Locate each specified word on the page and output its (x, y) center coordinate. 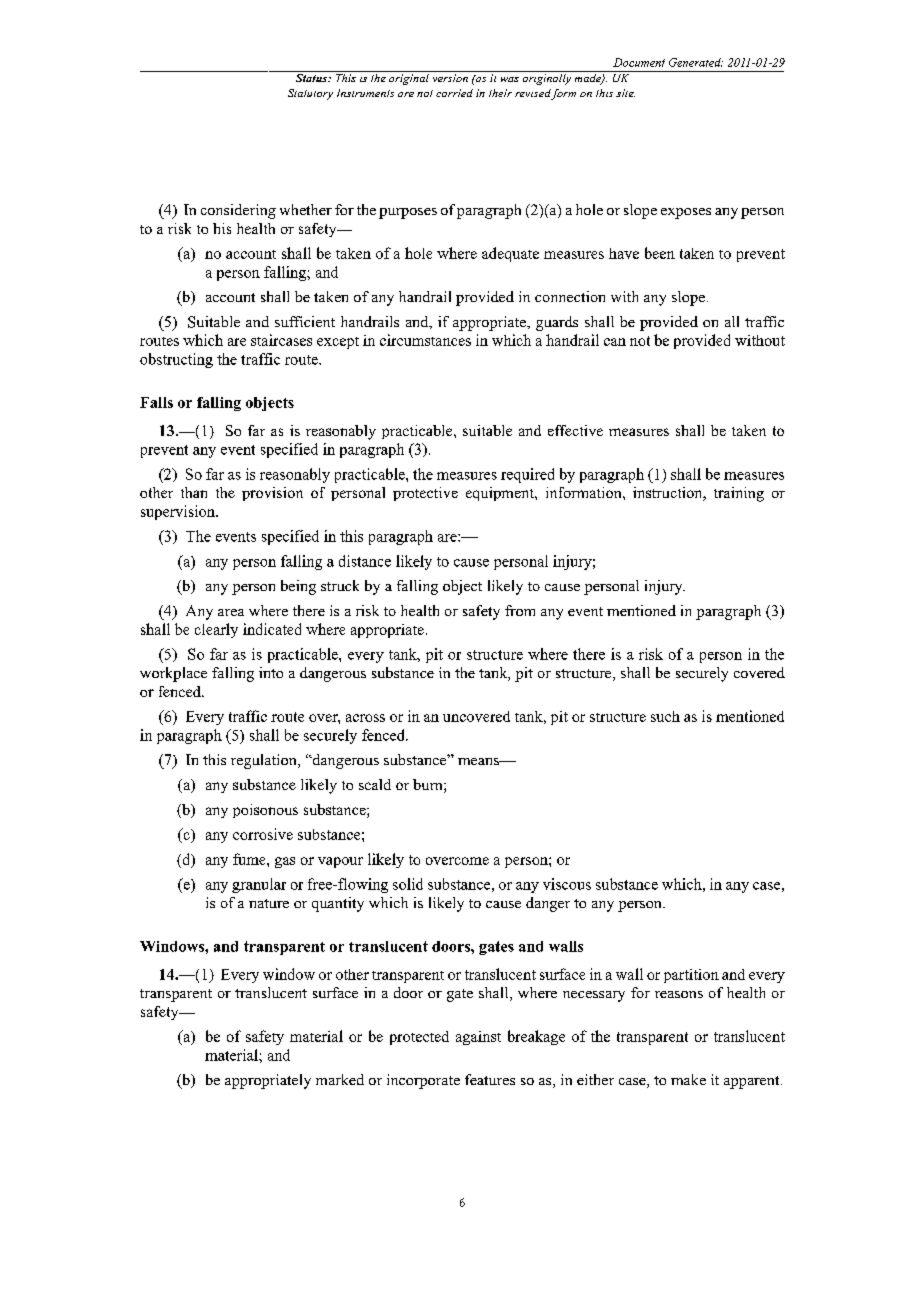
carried (454, 93)
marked (340, 1079)
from (520, 610)
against (478, 1038)
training (739, 494)
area (231, 612)
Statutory (310, 94)
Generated (696, 62)
